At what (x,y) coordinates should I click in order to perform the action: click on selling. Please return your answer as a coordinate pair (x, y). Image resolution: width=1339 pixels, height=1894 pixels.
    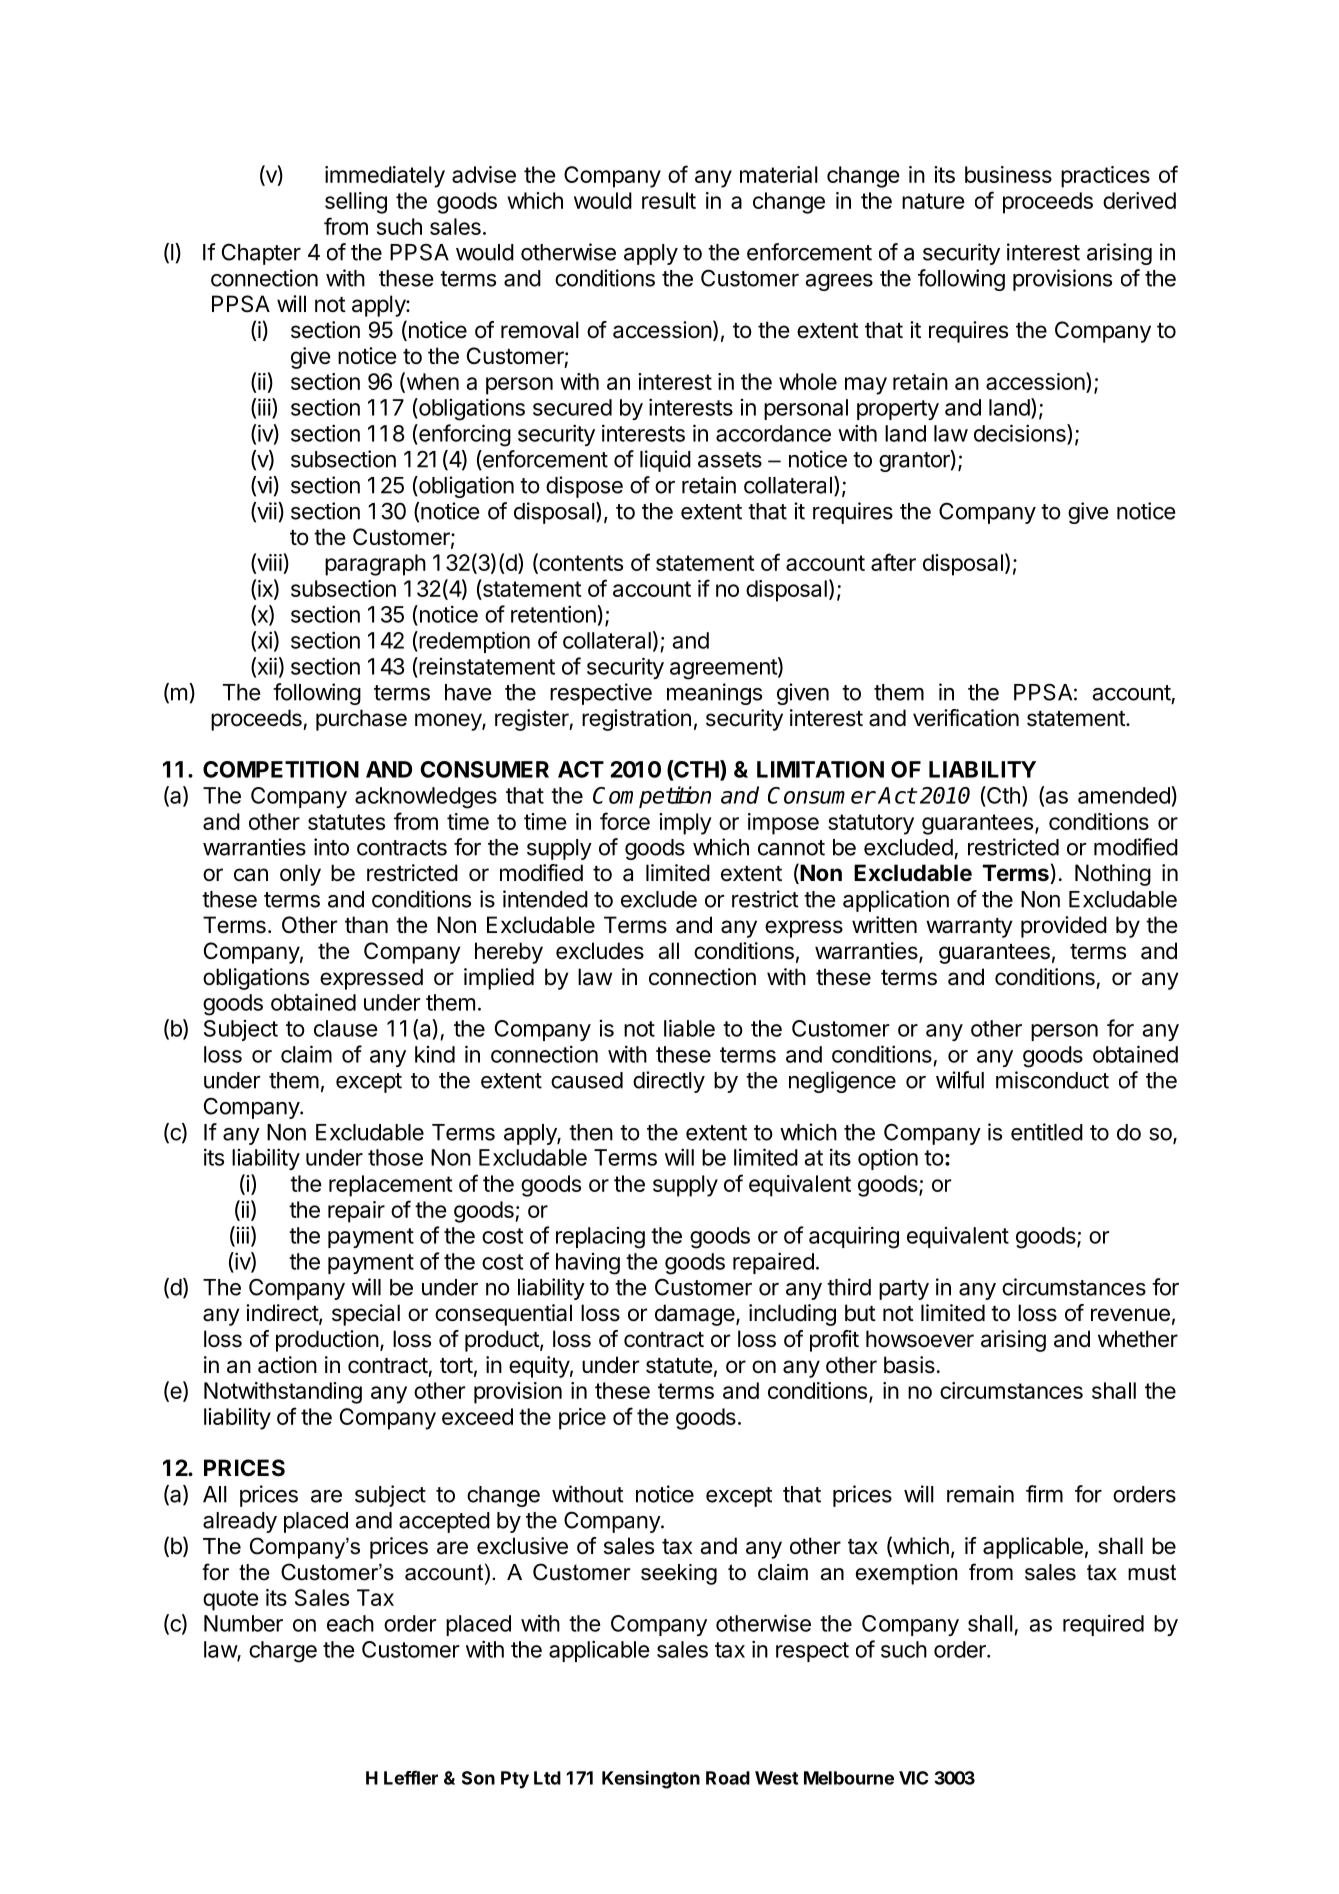
    Looking at the image, I should click on (356, 203).
